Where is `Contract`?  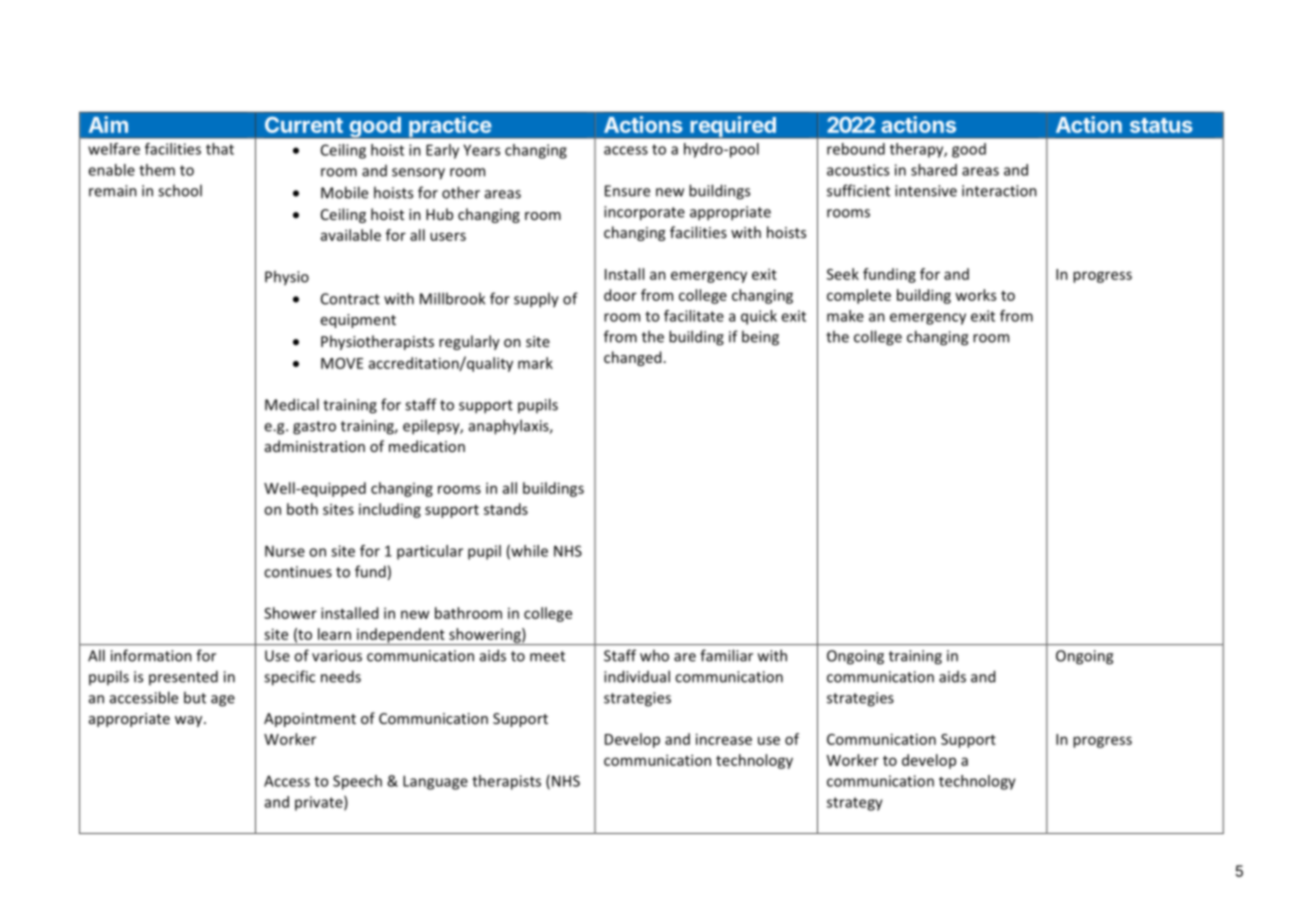
Contract is located at coordinates (350, 299).
